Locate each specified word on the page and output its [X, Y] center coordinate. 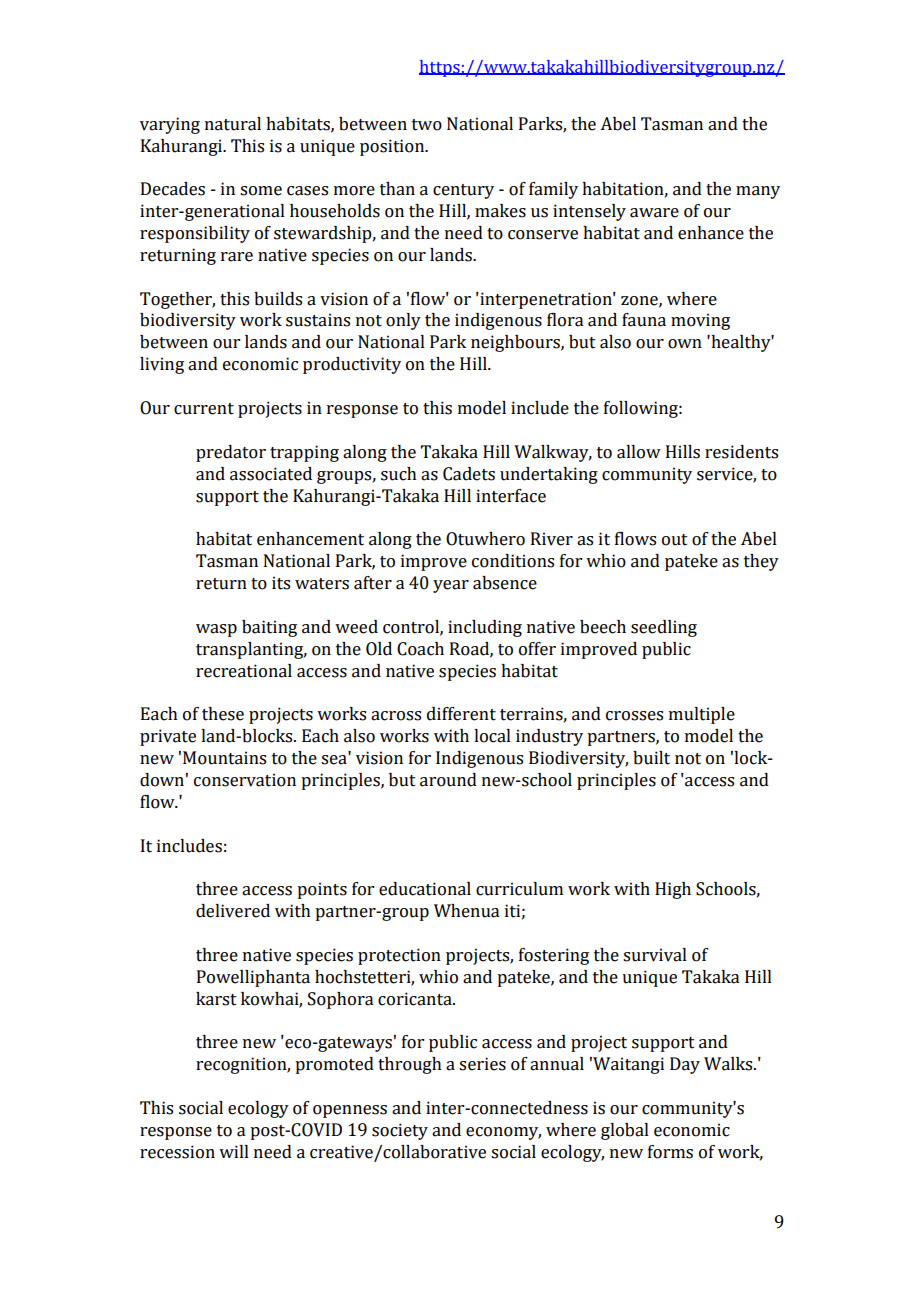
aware [654, 213]
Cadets [469, 474]
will [234, 1151]
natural [233, 124]
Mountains [224, 758]
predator [231, 453]
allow [639, 452]
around [448, 780]
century [463, 191]
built [651, 758]
